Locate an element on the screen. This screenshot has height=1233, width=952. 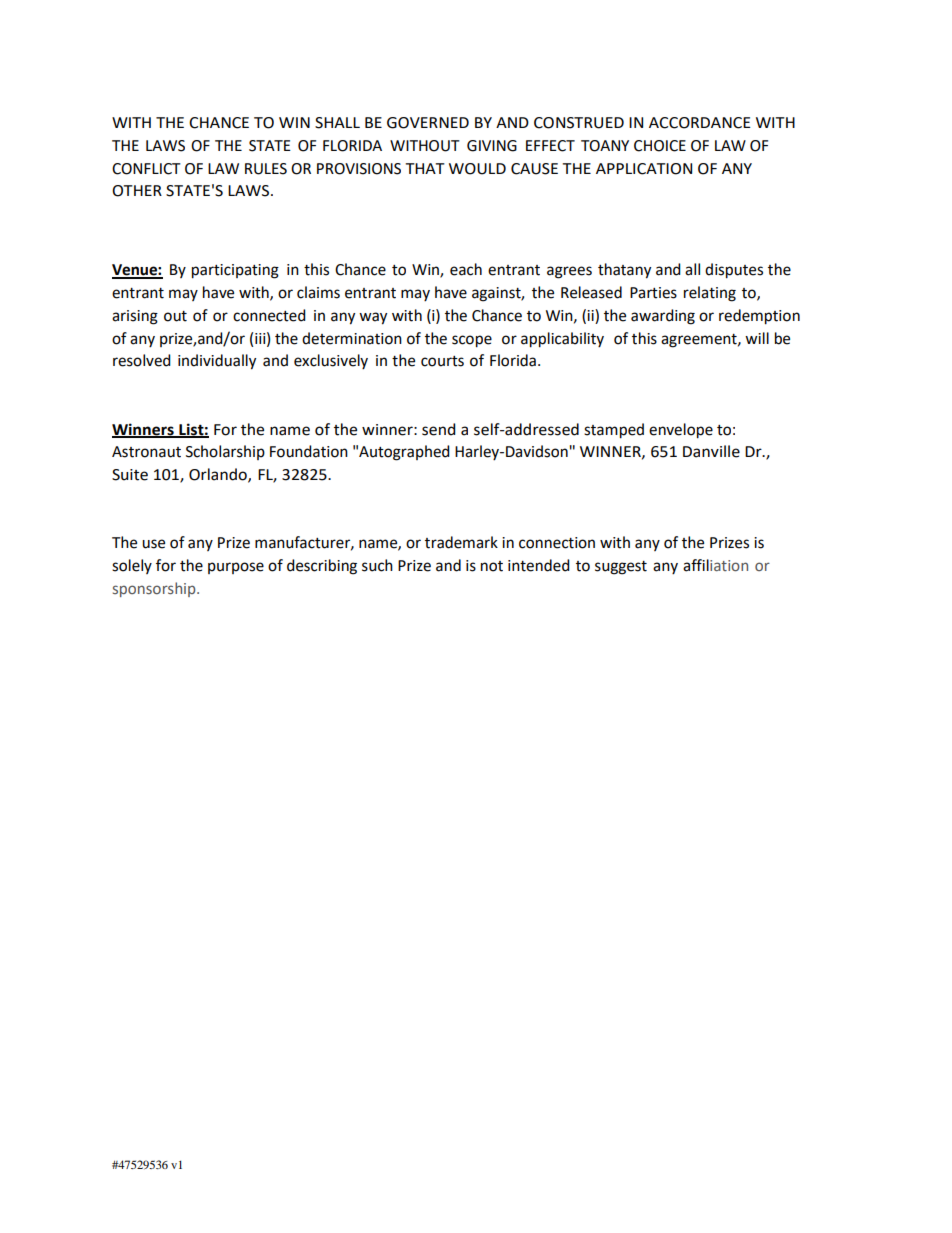
GOVERNED is located at coordinates (428, 123).
